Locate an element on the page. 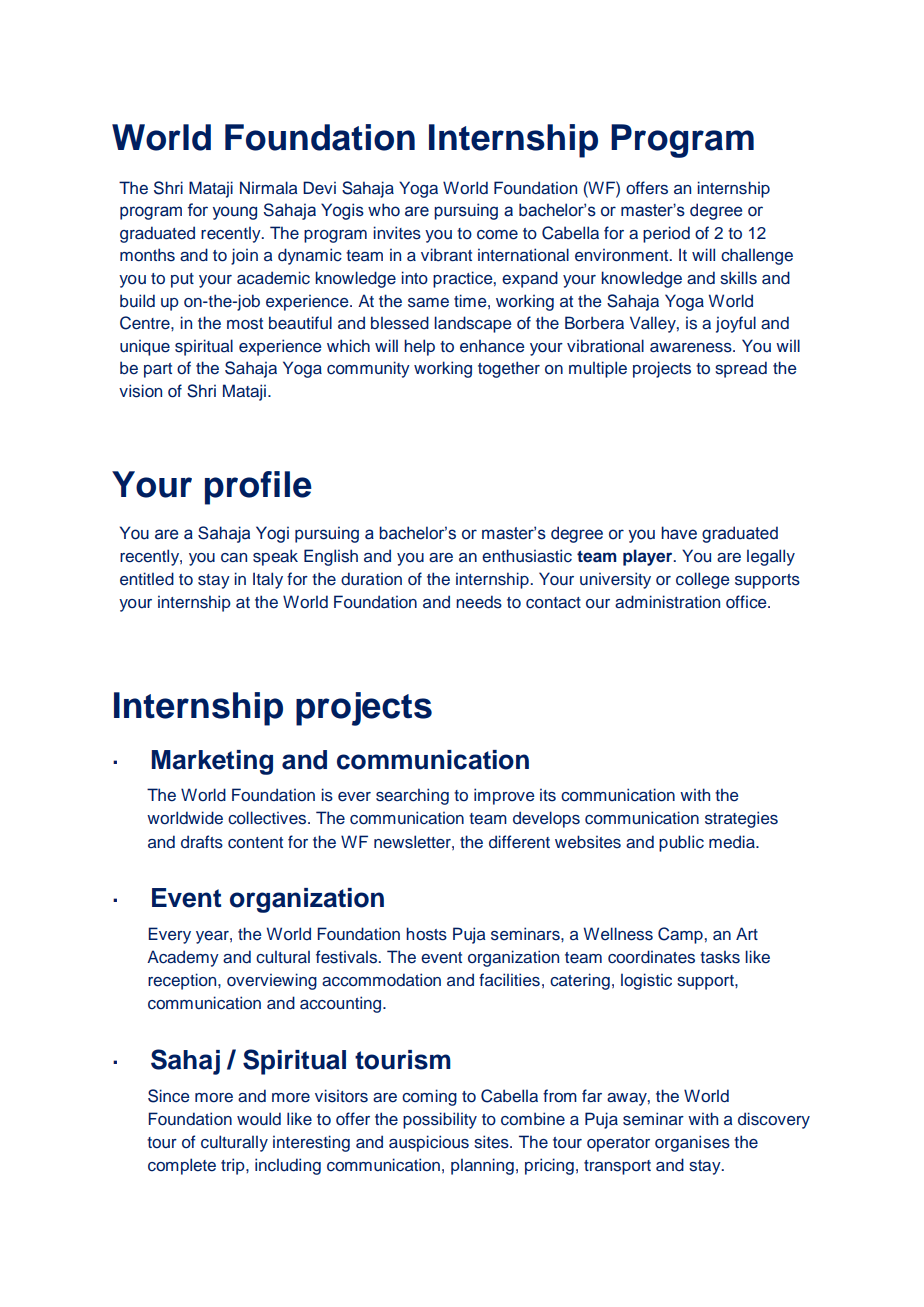 The height and width of the image is (1307, 924). strategies is located at coordinates (741, 819).
